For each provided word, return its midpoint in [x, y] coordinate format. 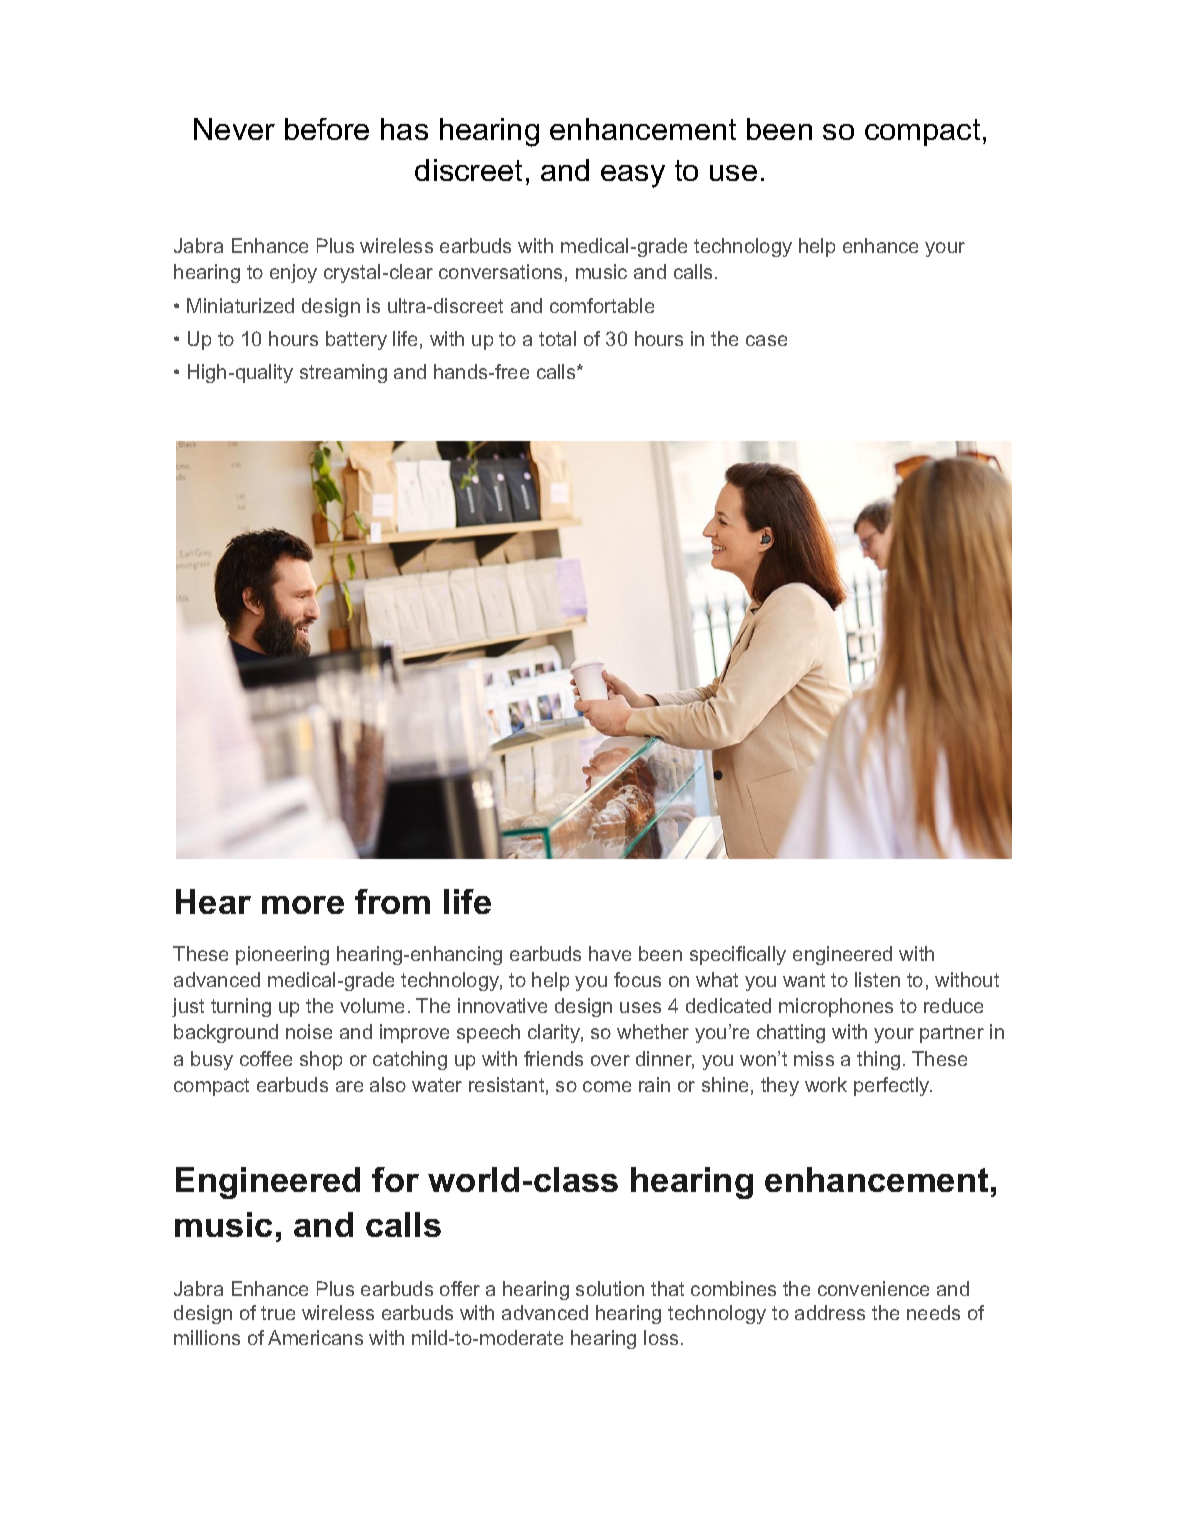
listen [877, 979]
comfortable [602, 305]
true [278, 1313]
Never [234, 129]
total [557, 338]
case [766, 340]
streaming [343, 373]
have [610, 953]
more [303, 905]
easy [633, 176]
